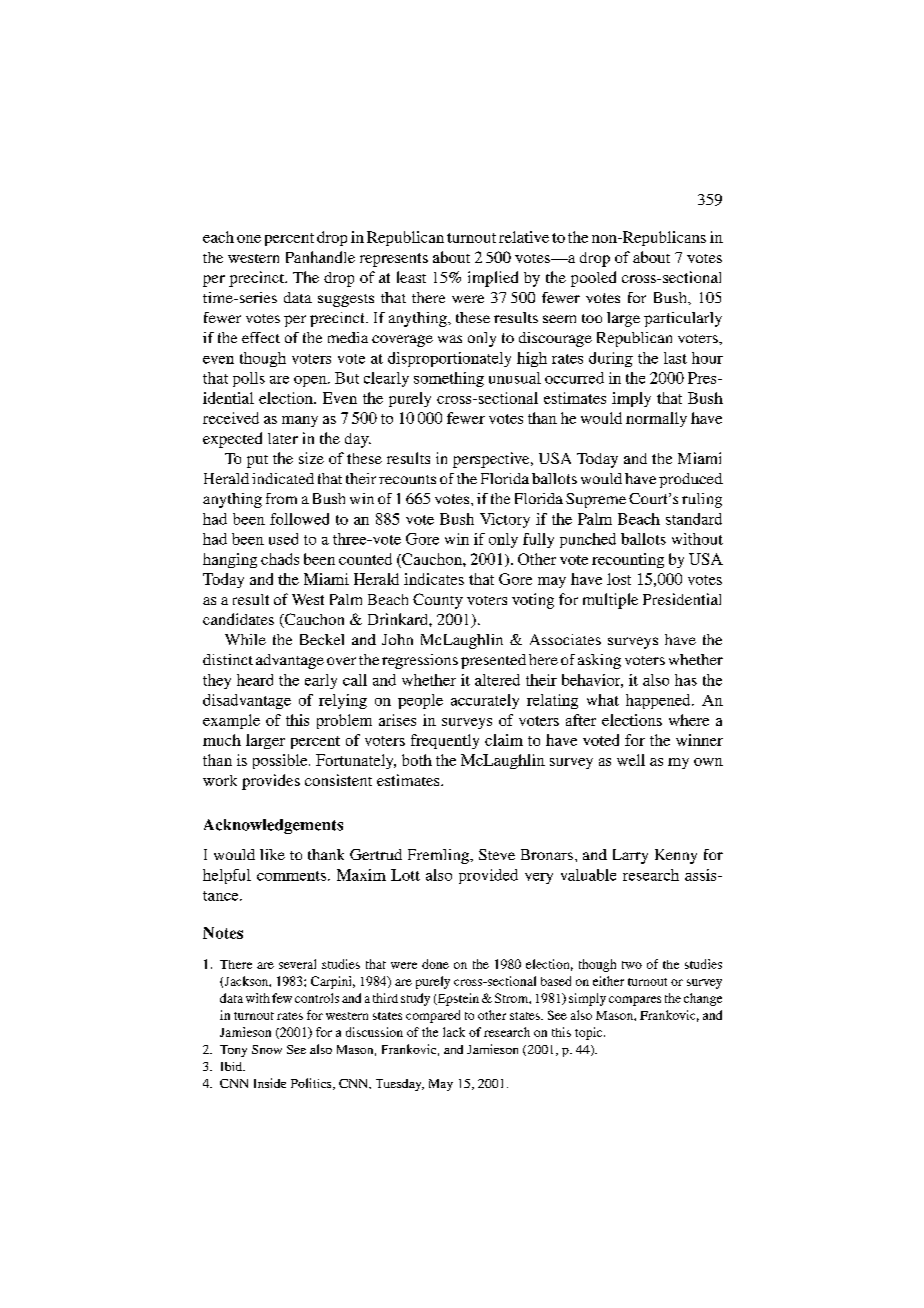 The image size is (924, 1308). What do you see at coordinates (267, 1049) in the image?
I see `Snow` at bounding box center [267, 1049].
